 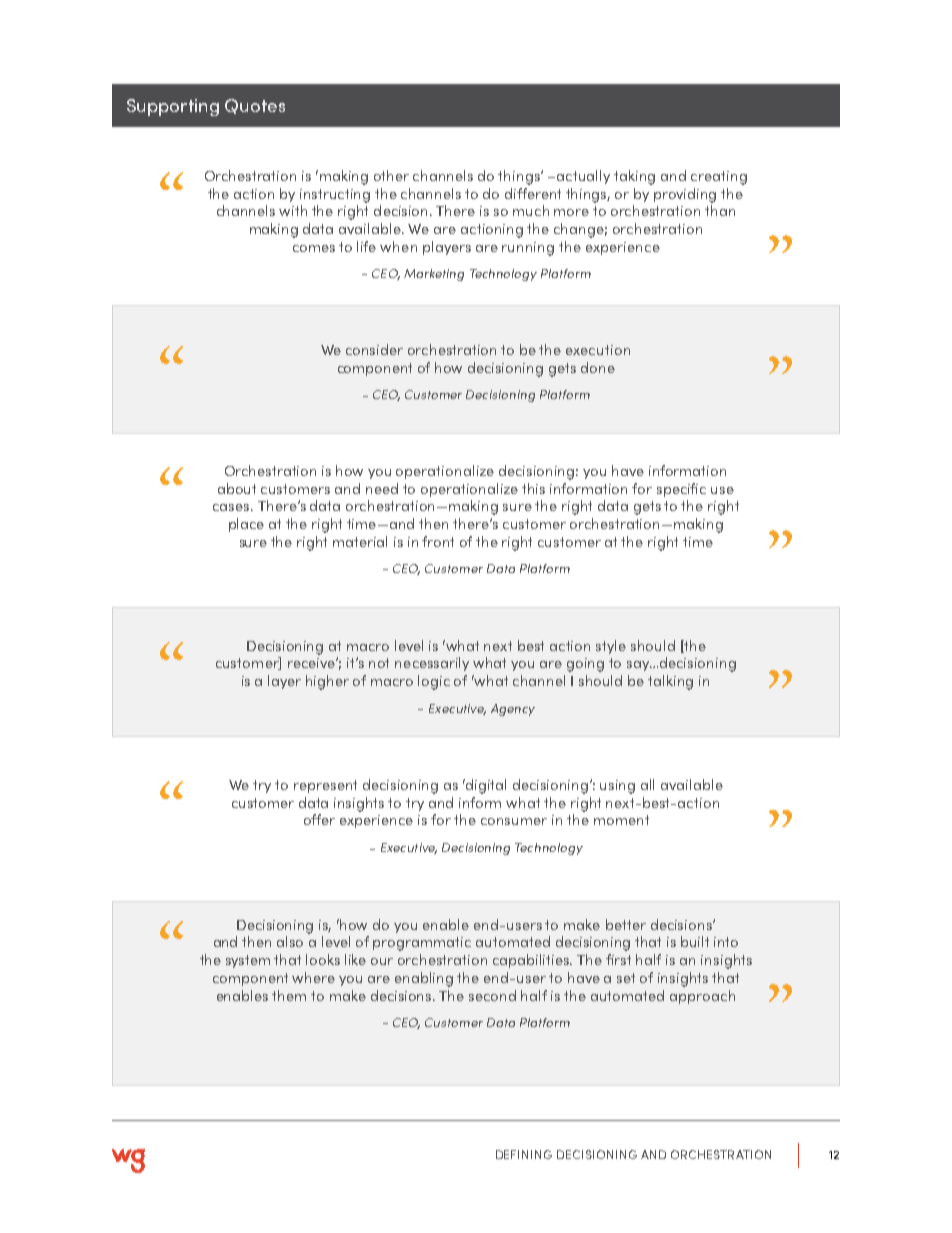 What do you see at coordinates (289, 995) in the page?
I see `them` at bounding box center [289, 995].
